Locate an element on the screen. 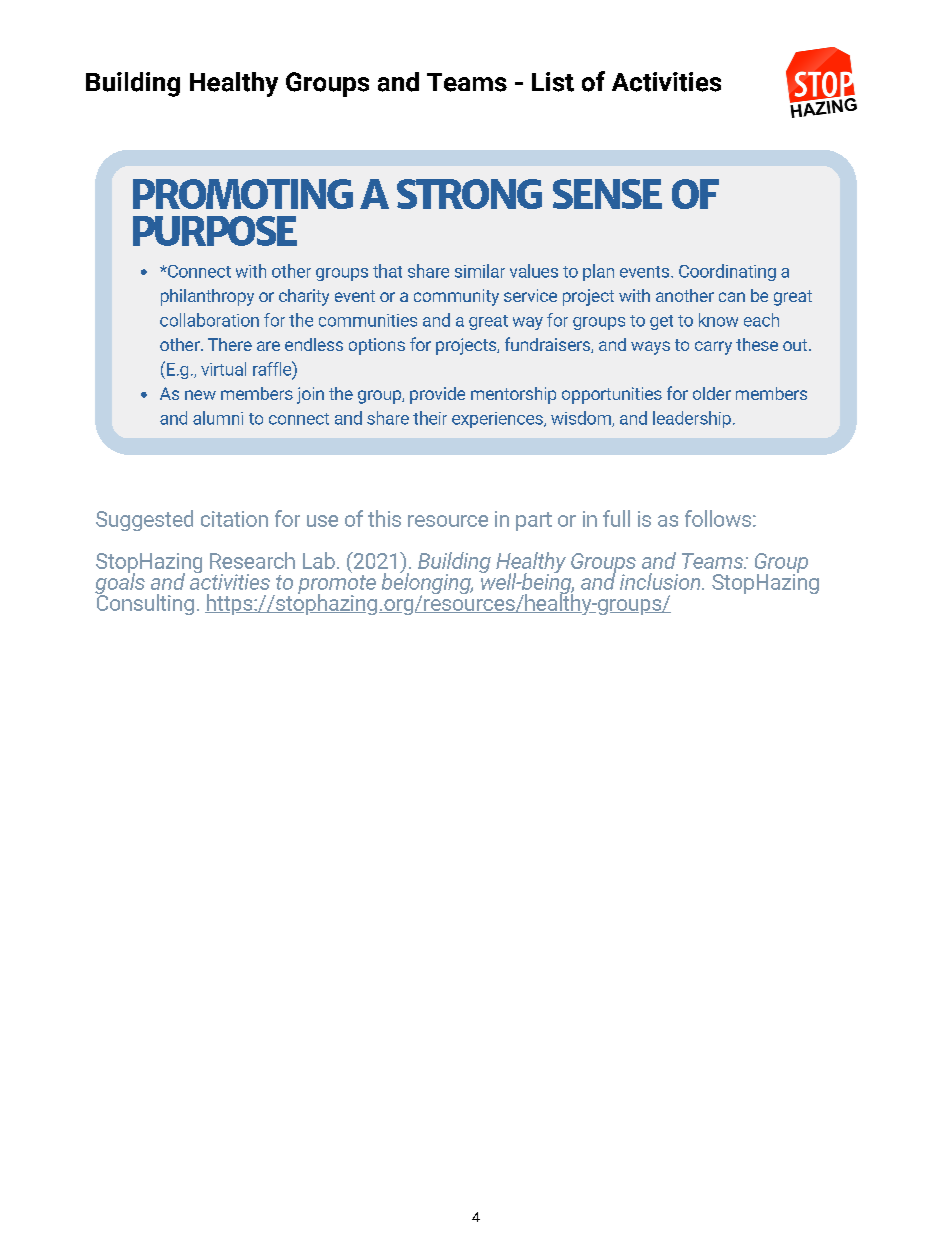  alumni is located at coordinates (218, 418).
